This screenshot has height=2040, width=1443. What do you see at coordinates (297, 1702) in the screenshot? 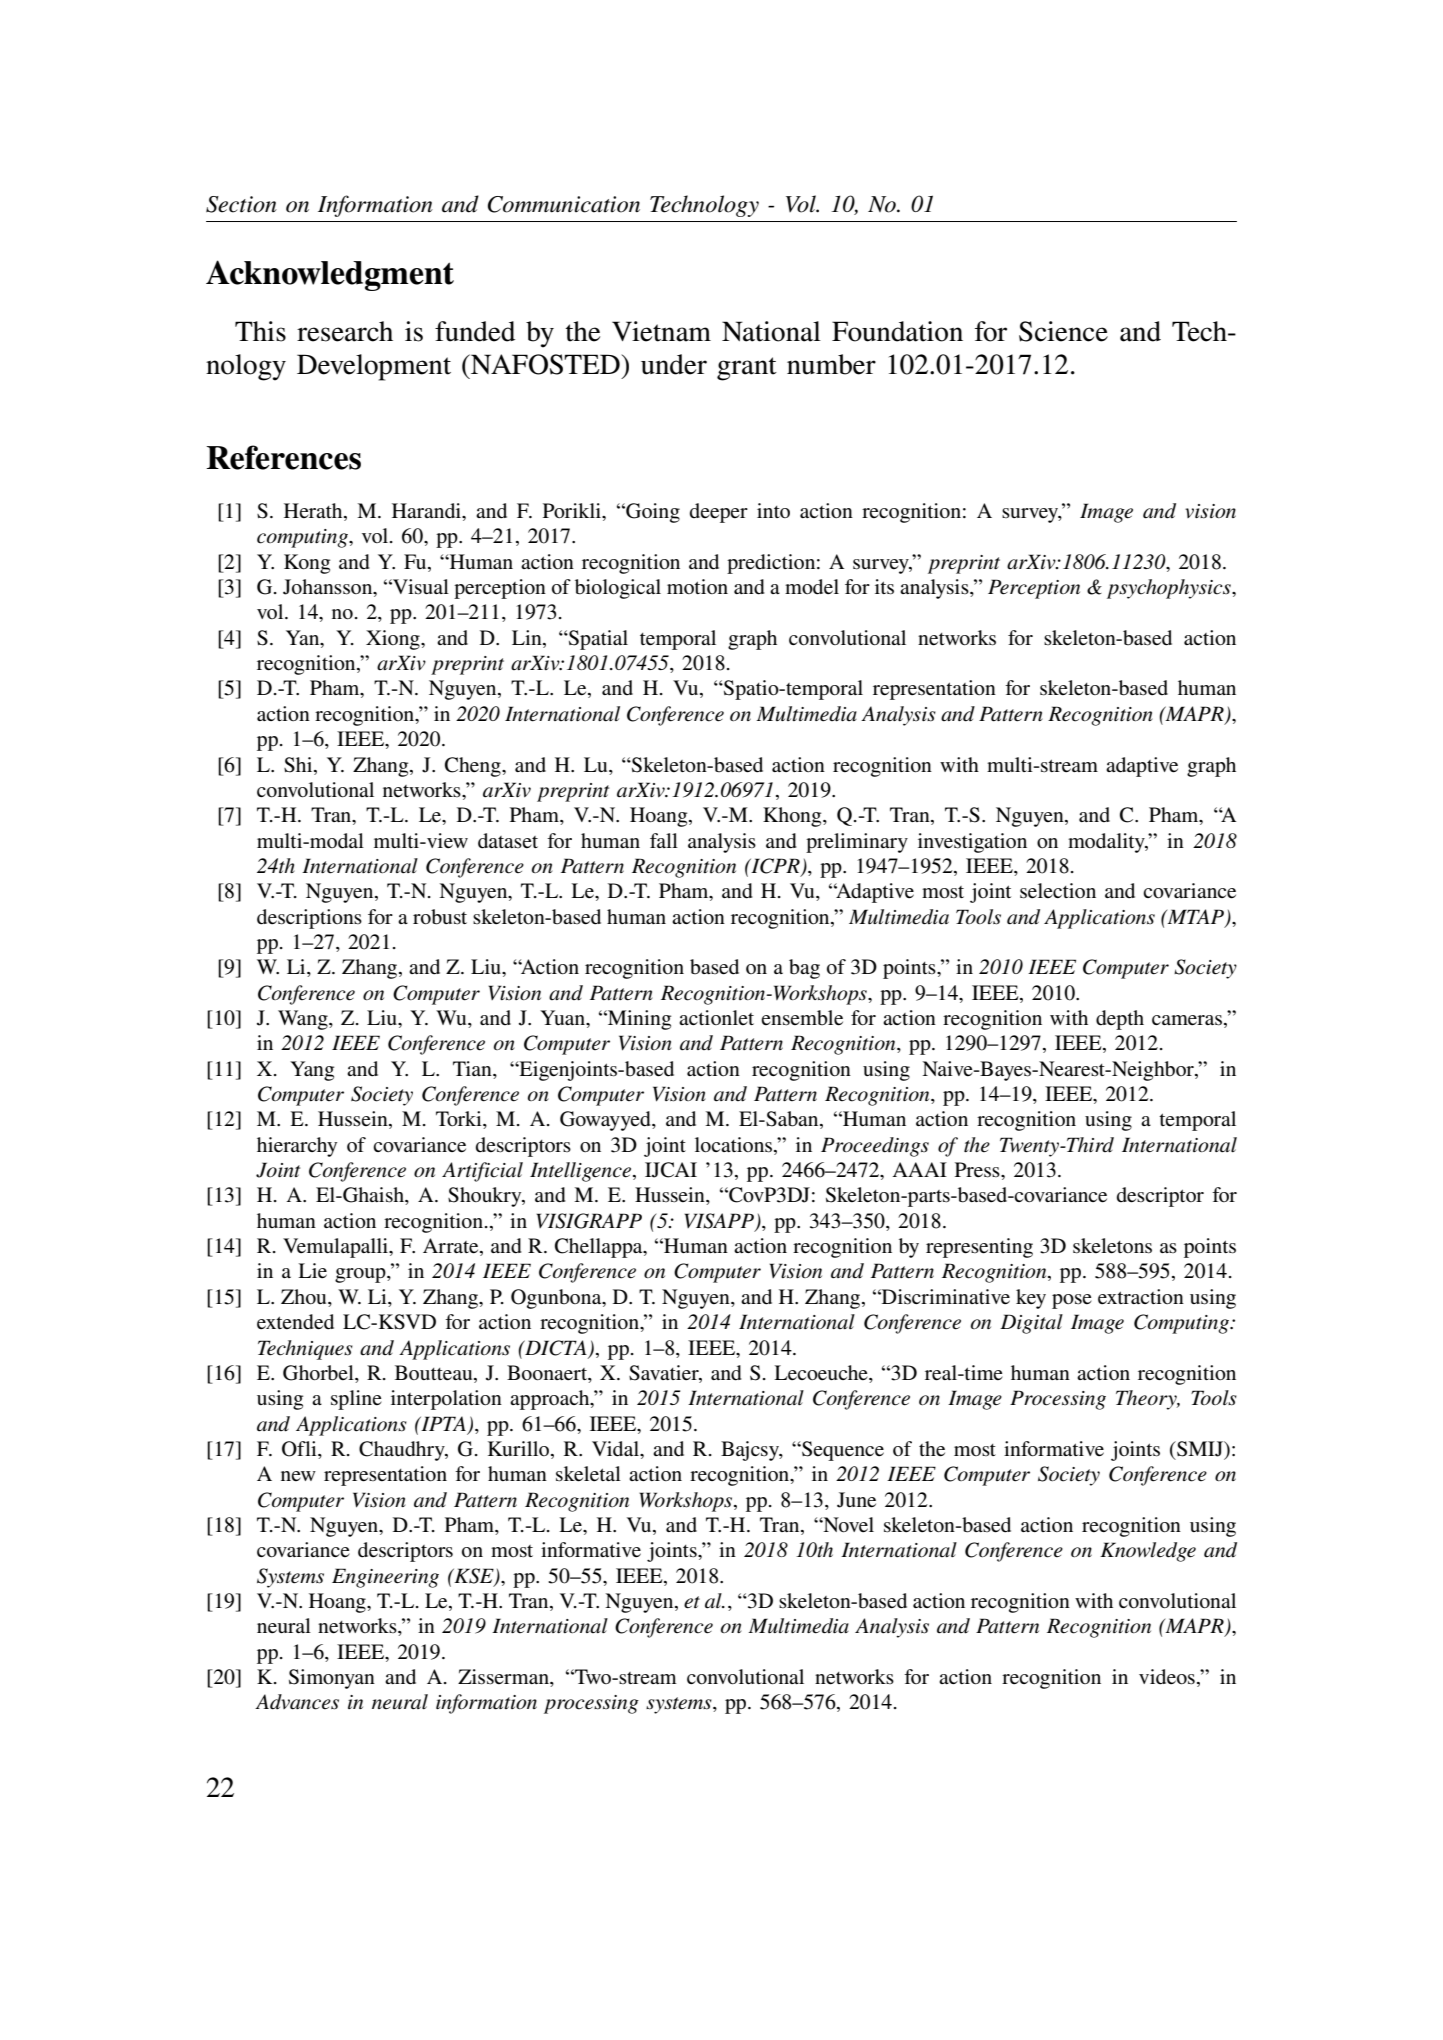
I see `Advances` at bounding box center [297, 1702].
